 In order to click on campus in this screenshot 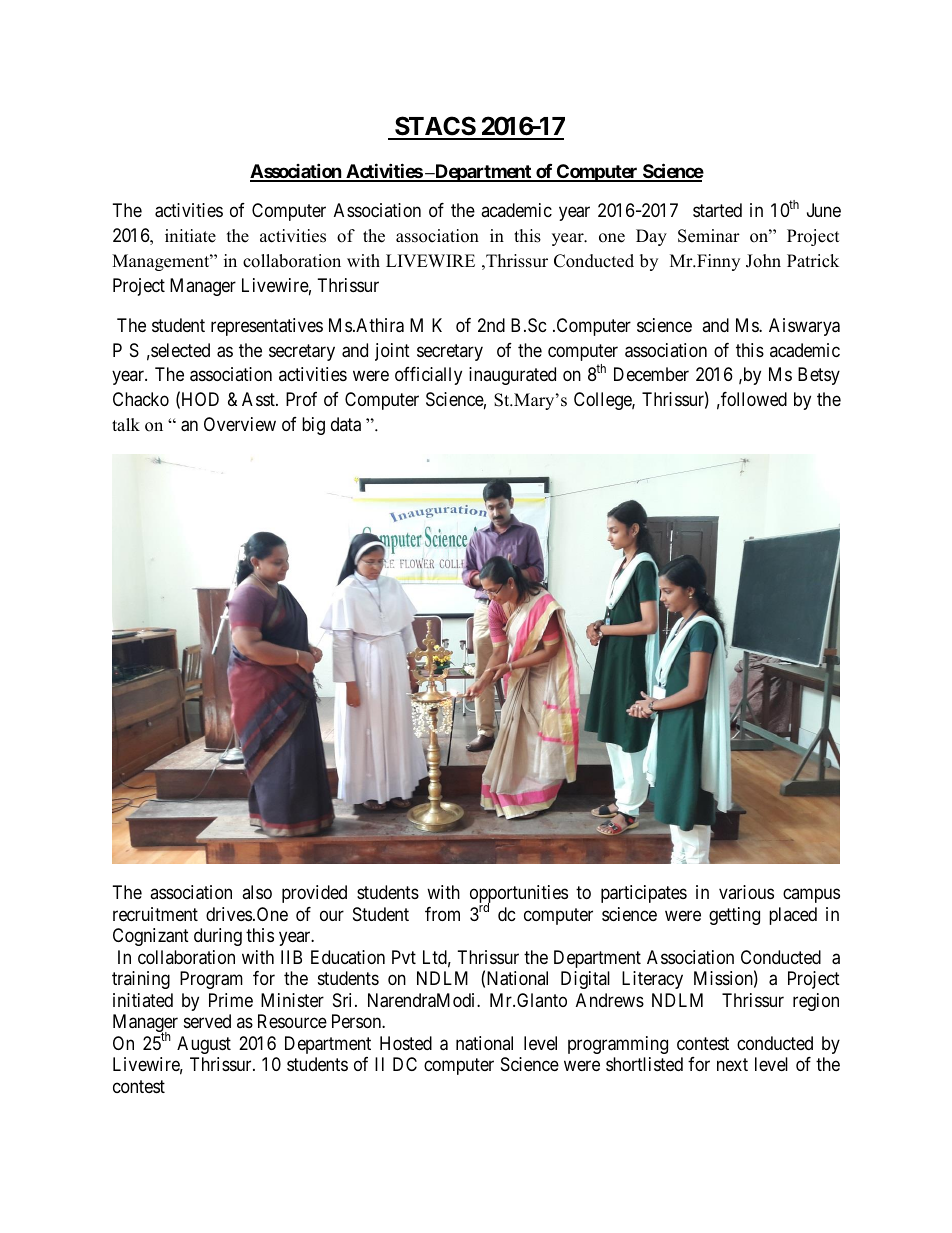, I will do `click(811, 896)`.
